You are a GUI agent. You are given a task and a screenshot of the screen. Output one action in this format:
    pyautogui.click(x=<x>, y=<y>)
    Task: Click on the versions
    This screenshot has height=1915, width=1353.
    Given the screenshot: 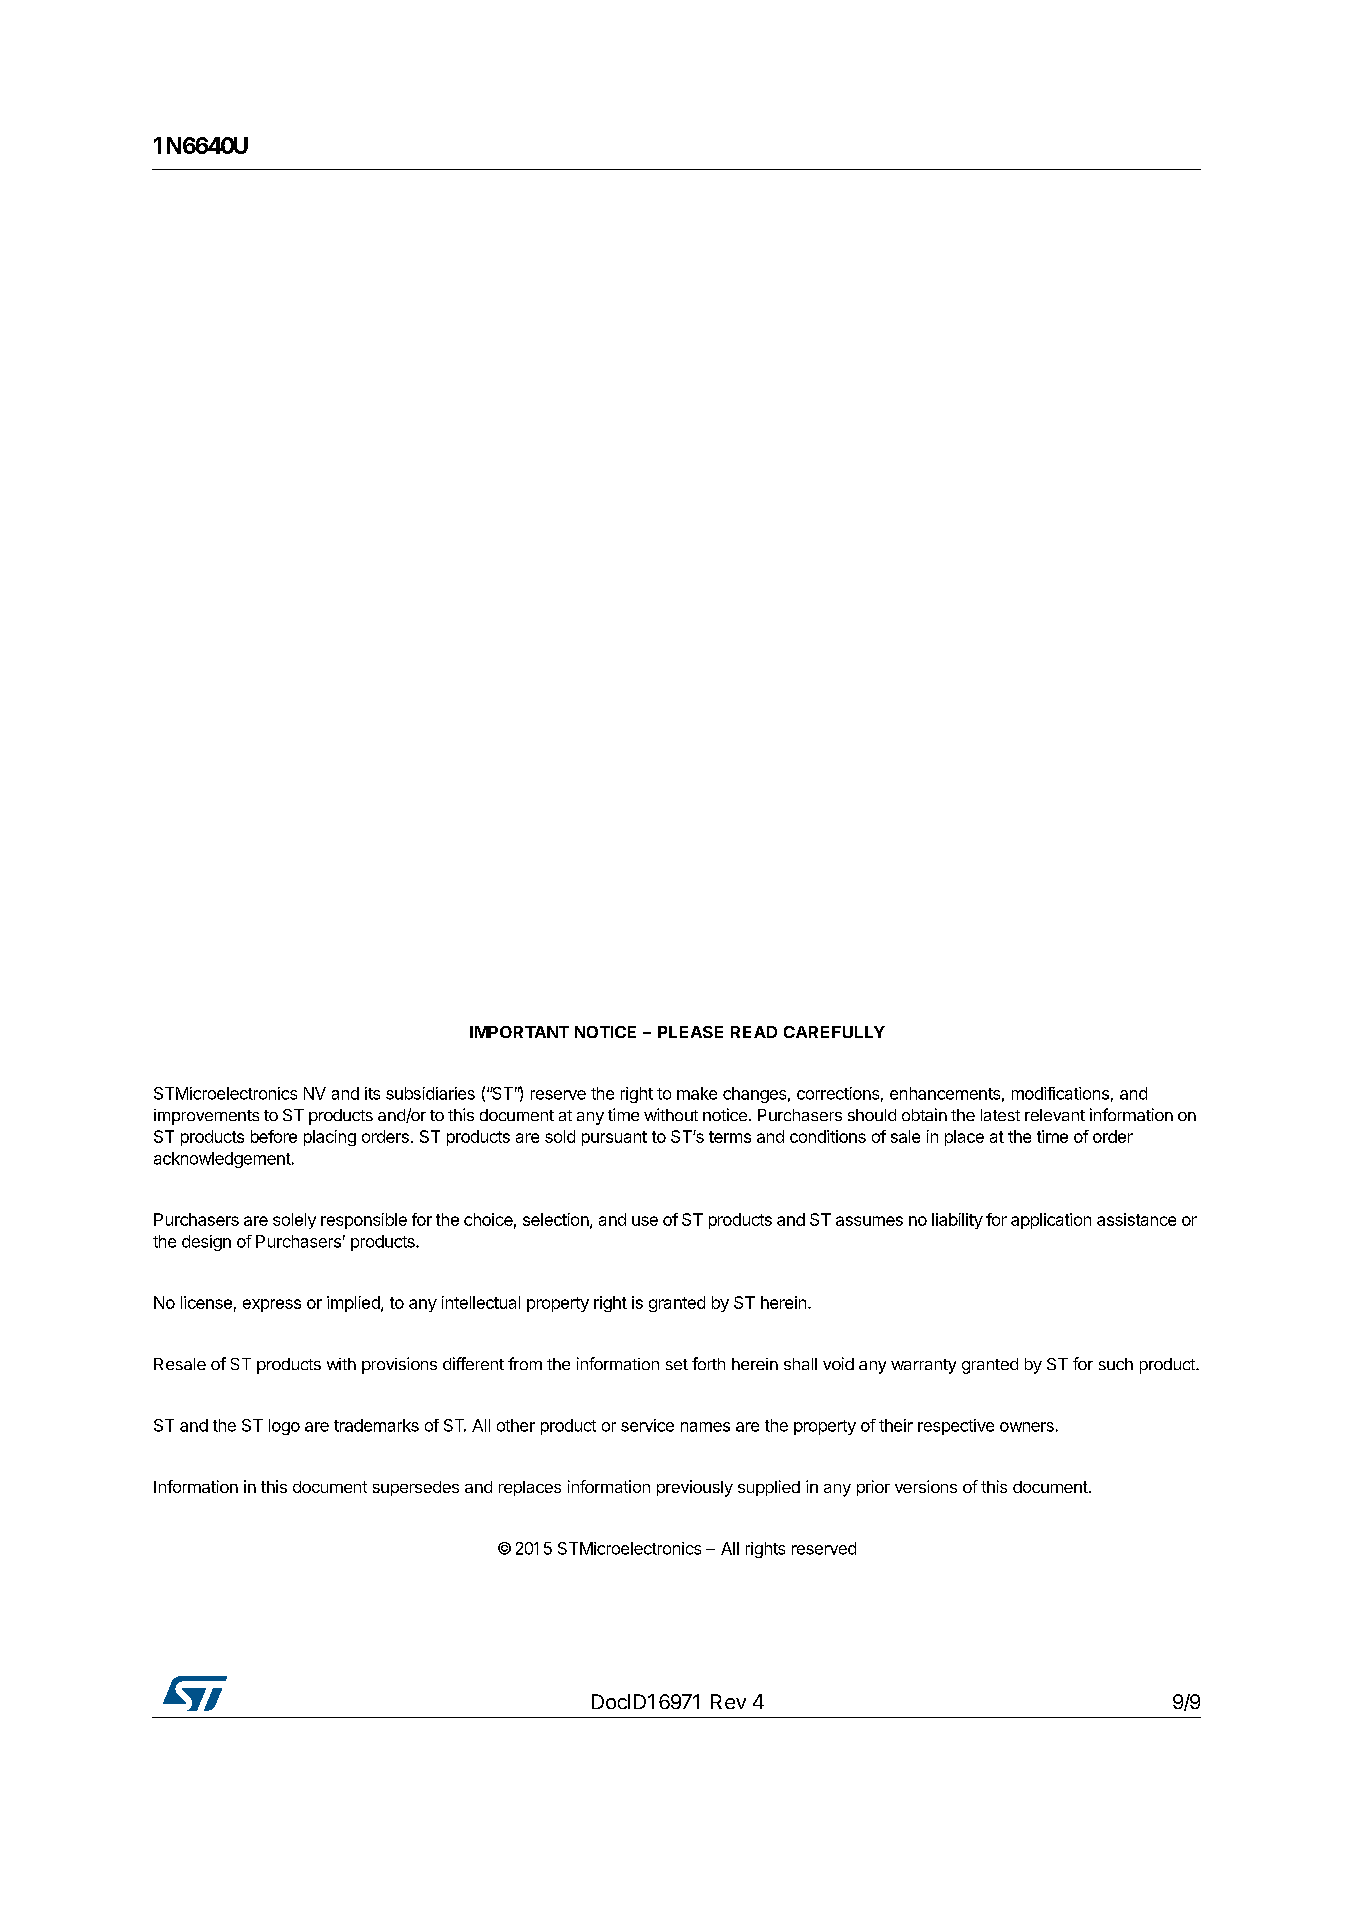 What is the action you would take?
    pyautogui.click(x=926, y=1486)
